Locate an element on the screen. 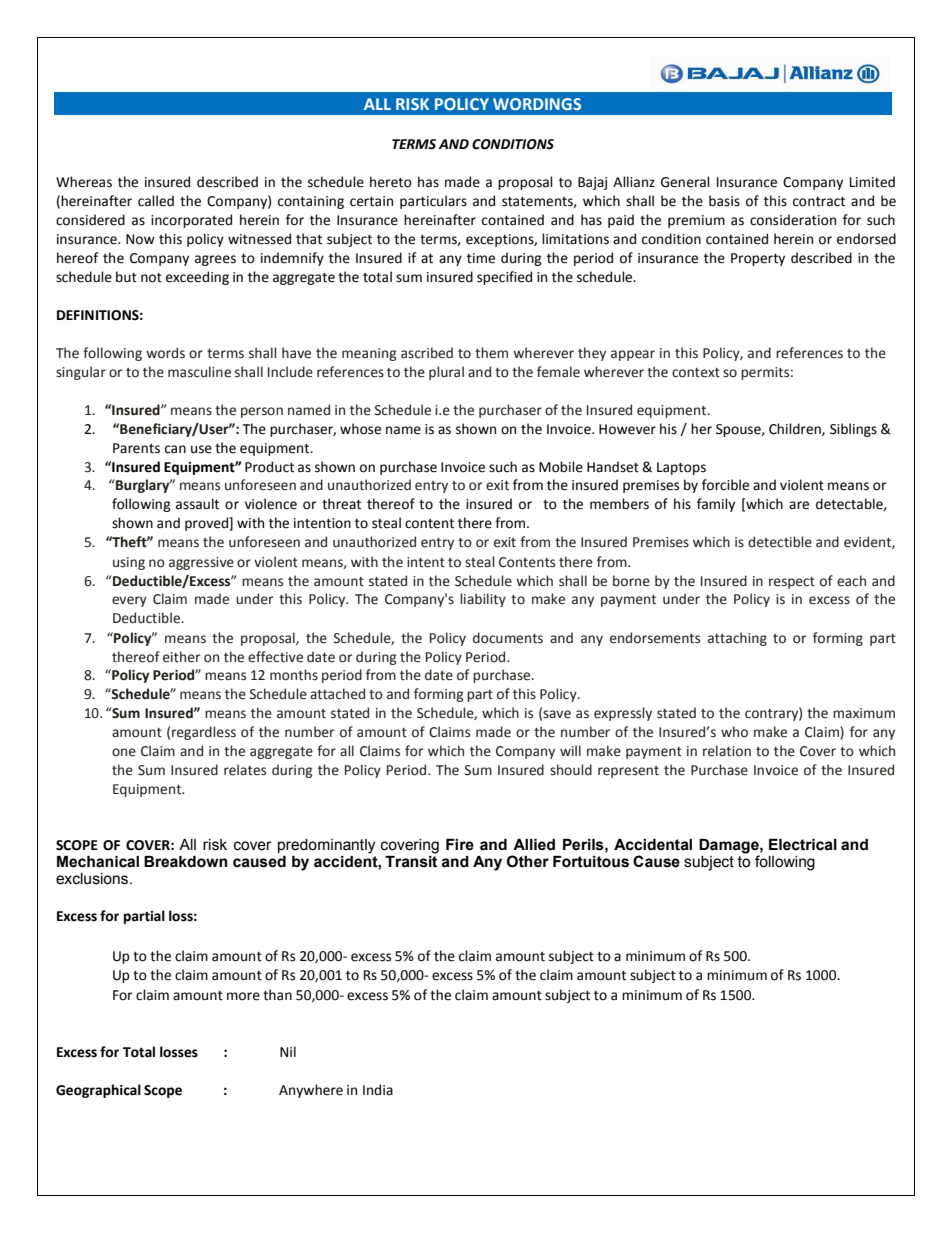 This screenshot has width=952, height=1233. India is located at coordinates (378, 1090).
